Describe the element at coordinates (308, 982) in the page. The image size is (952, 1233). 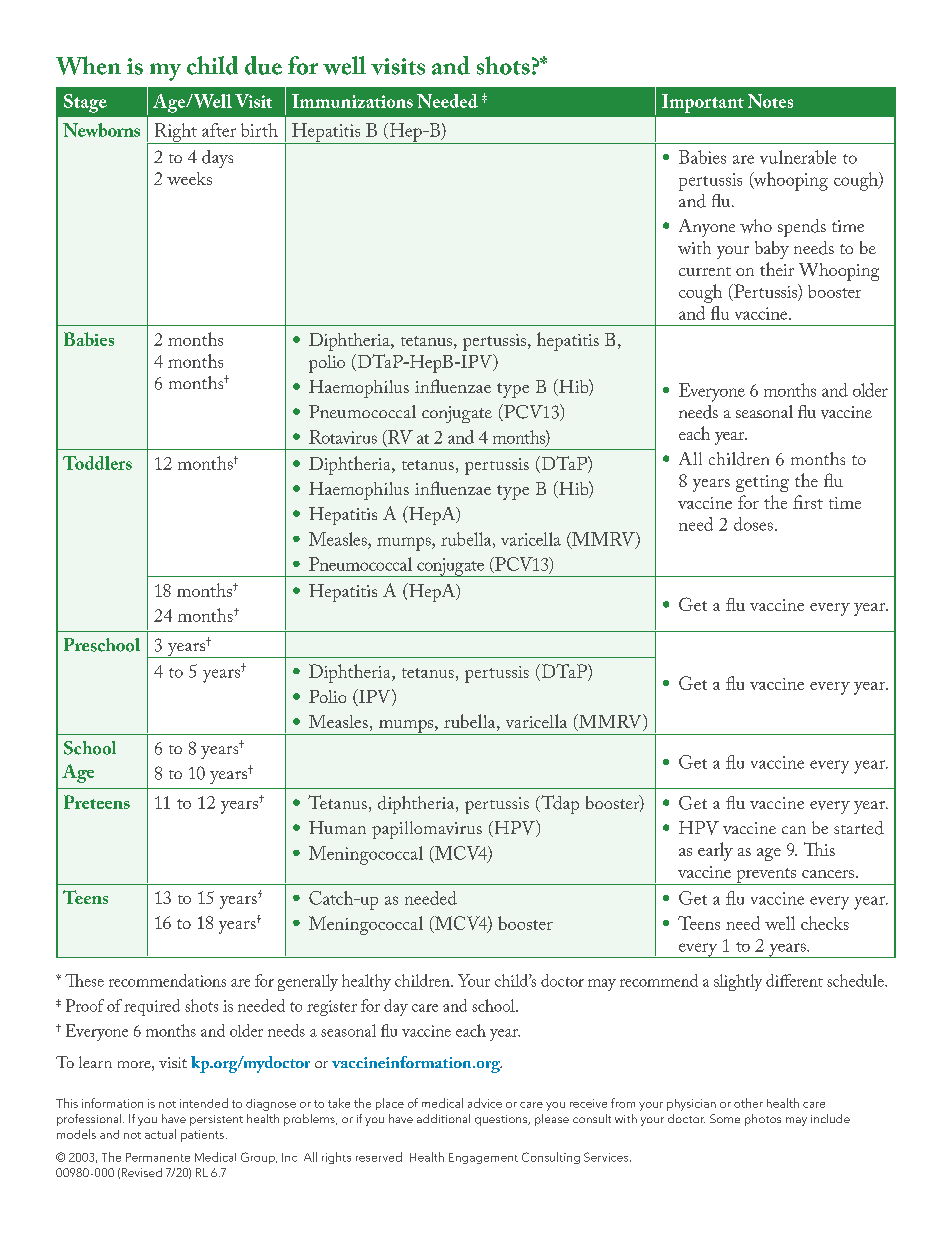
I see `generally` at that location.
